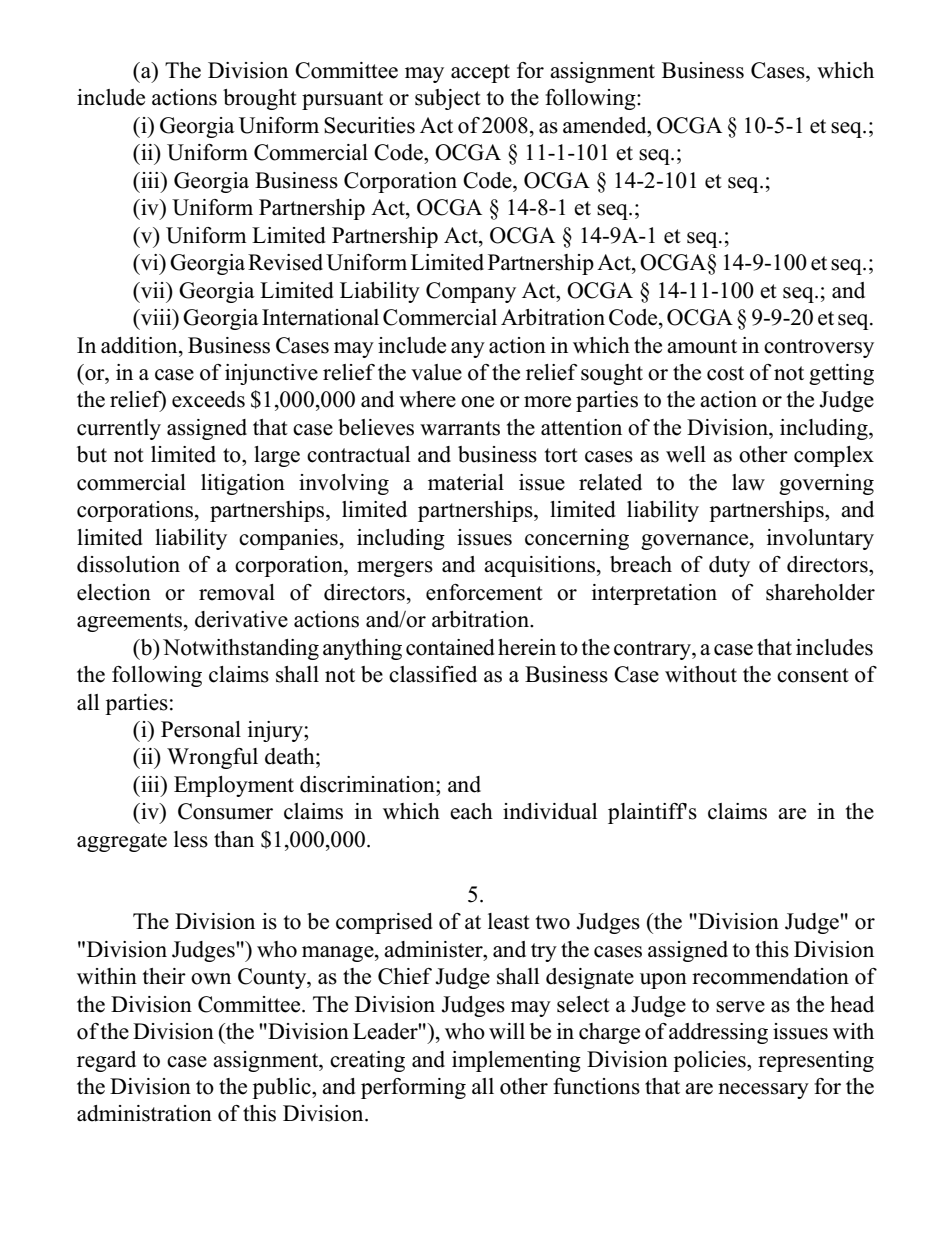 The width and height of the screenshot is (952, 1233). I want to click on removal, so click(237, 592).
